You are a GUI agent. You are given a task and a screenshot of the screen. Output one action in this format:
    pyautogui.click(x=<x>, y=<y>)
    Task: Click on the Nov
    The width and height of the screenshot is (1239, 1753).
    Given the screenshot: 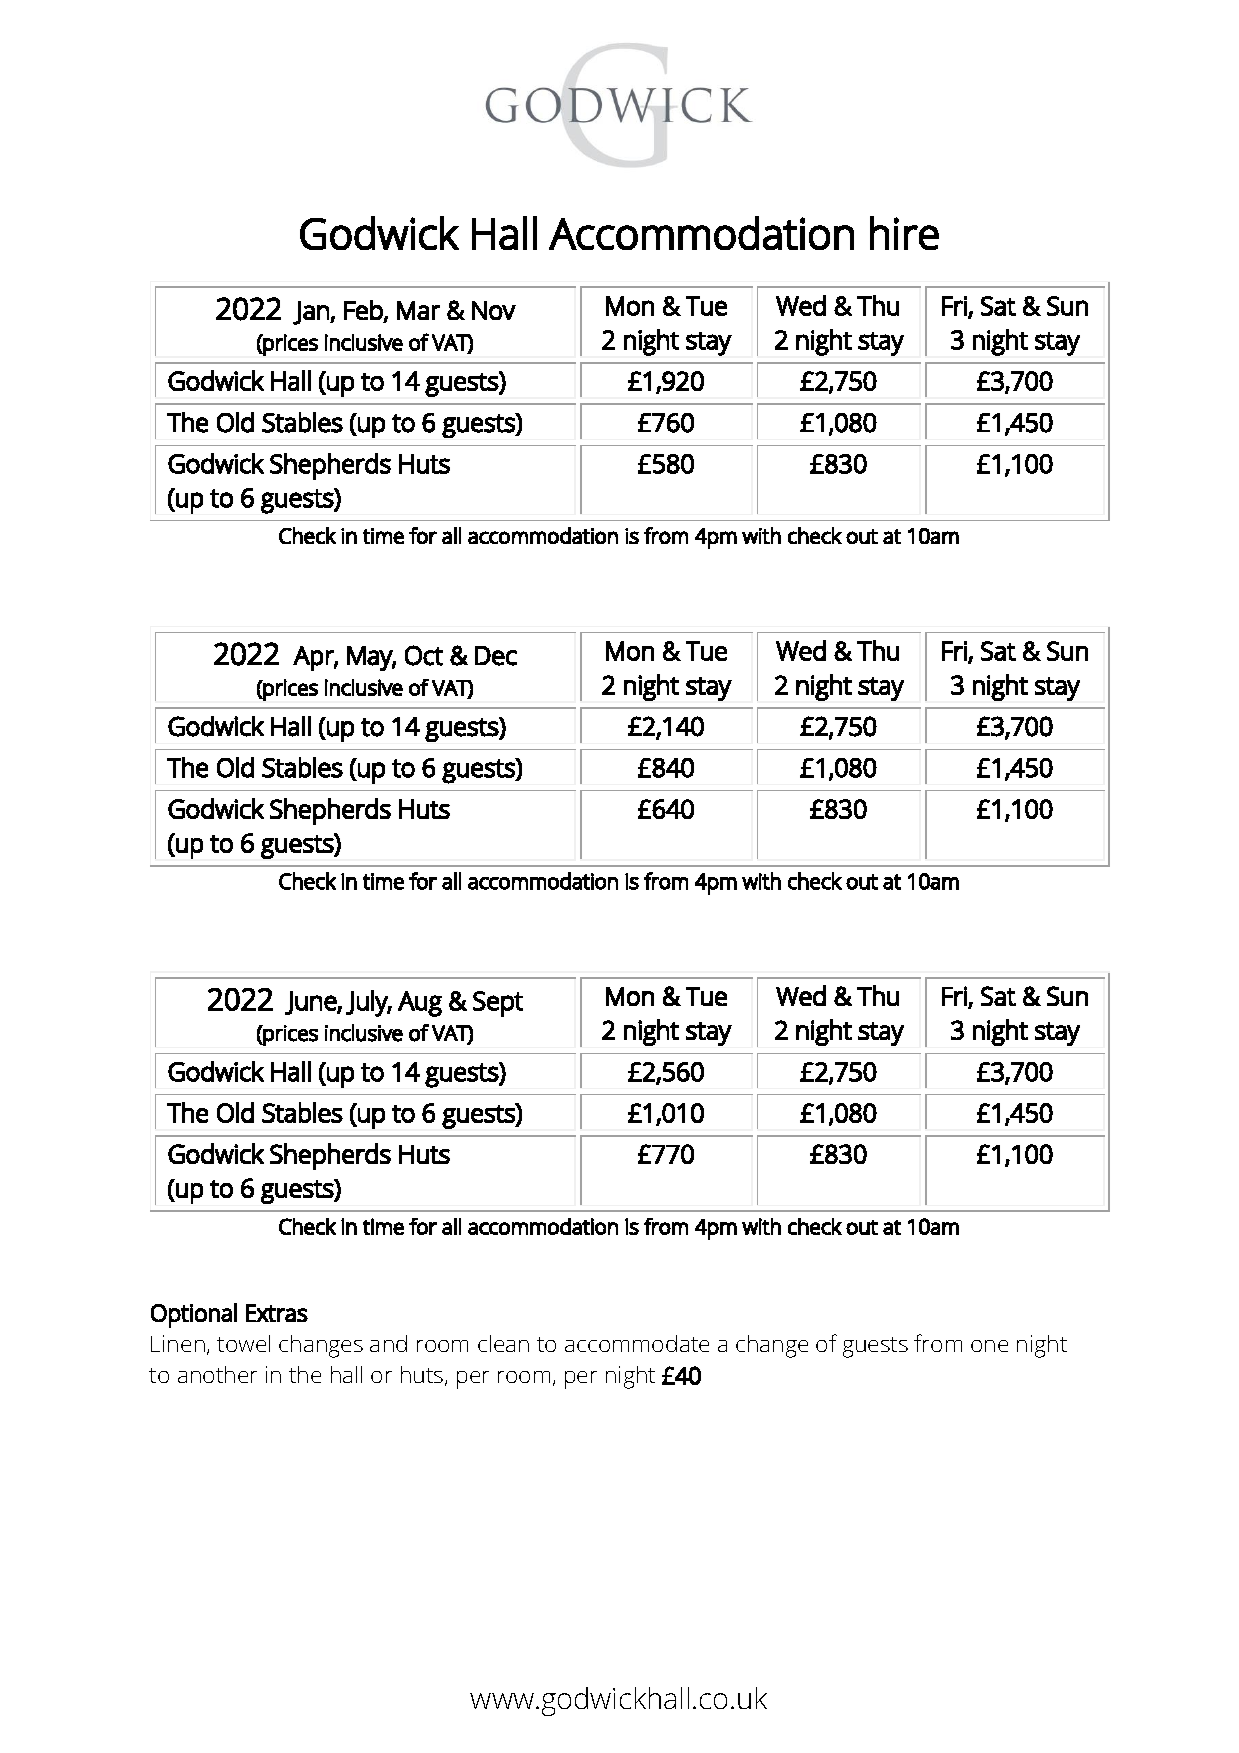 What is the action you would take?
    pyautogui.click(x=494, y=310)
